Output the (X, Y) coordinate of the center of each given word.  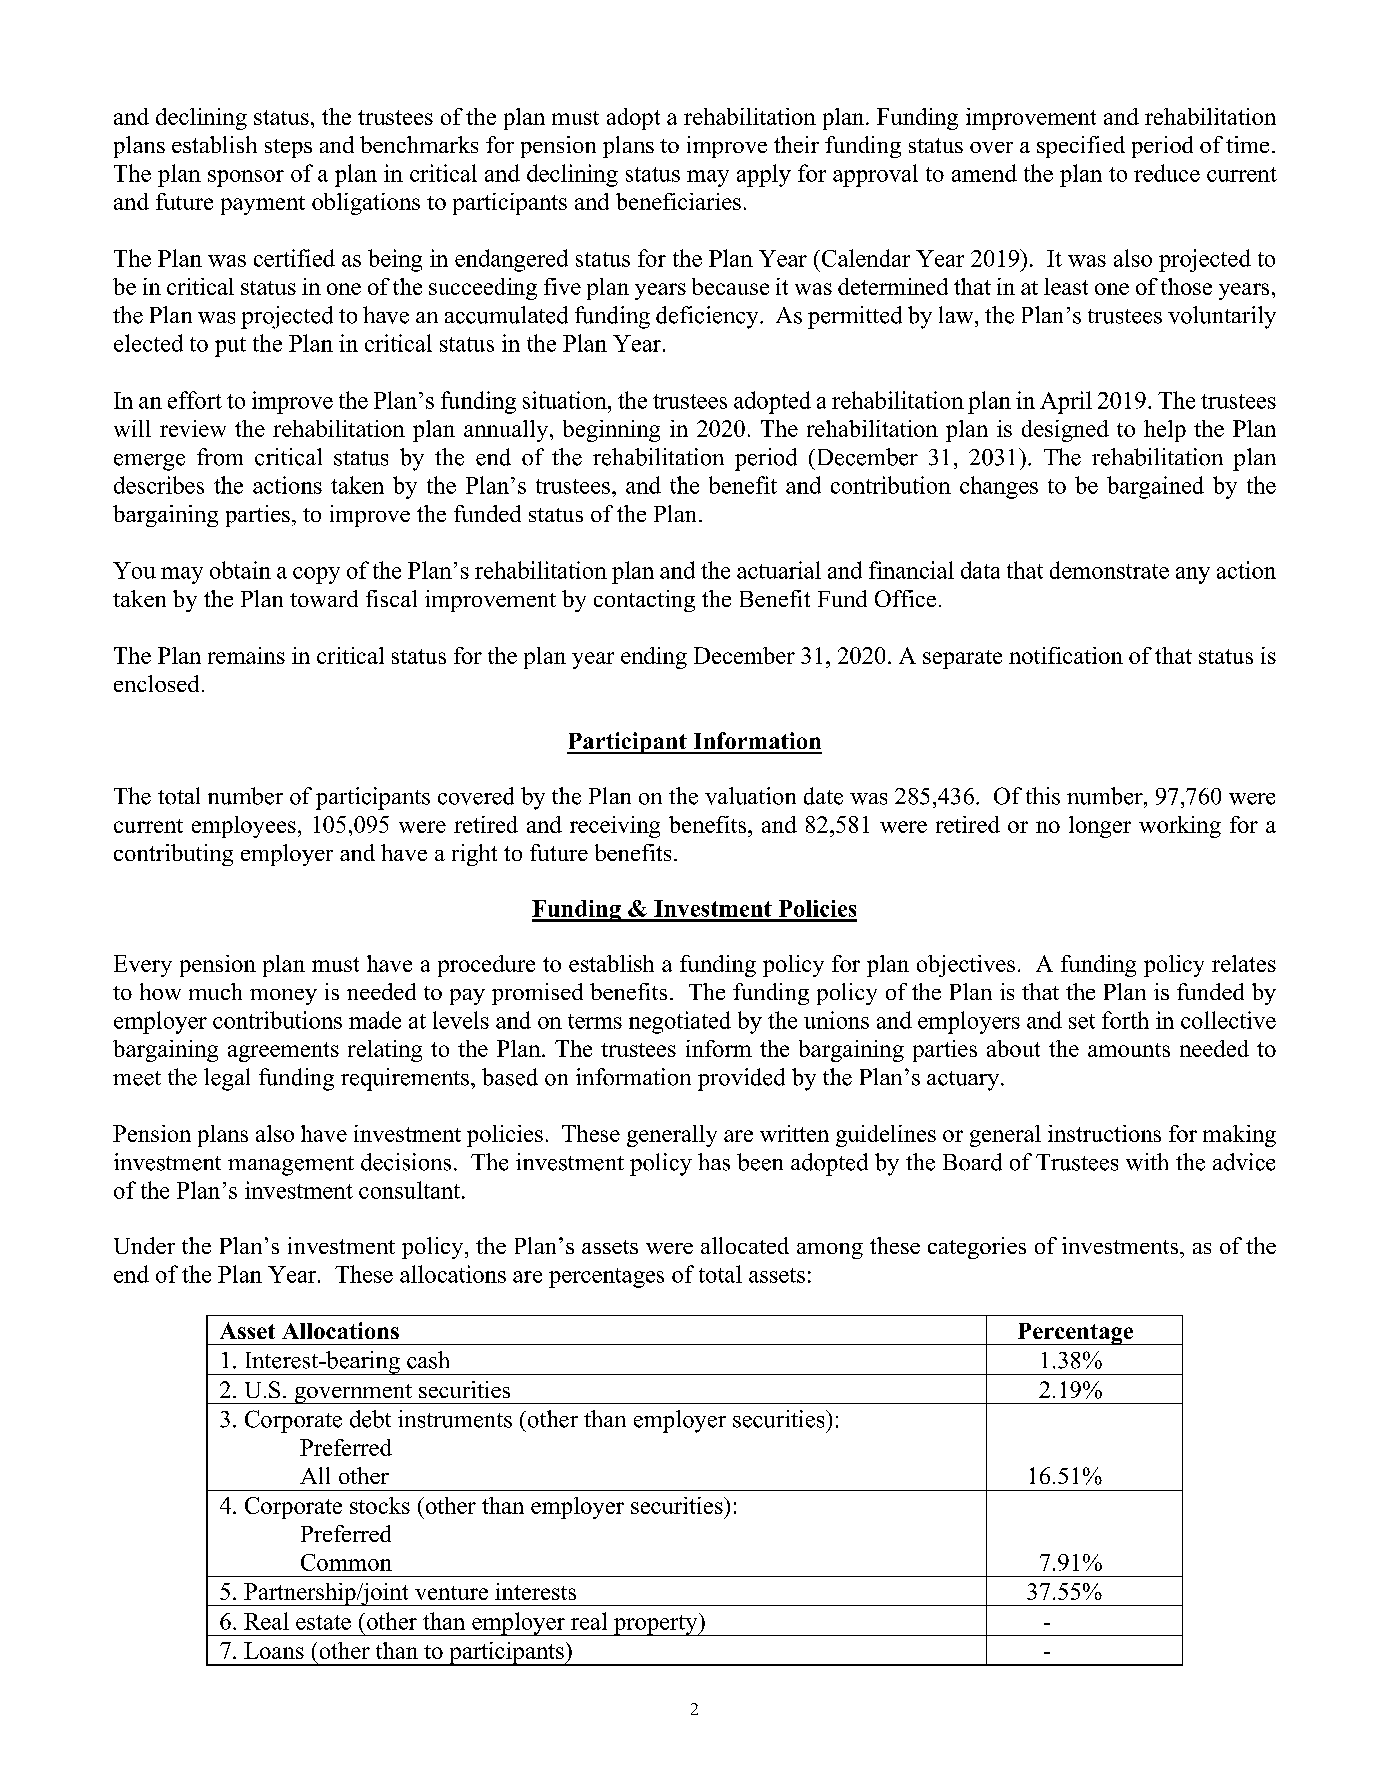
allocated (745, 1245)
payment (263, 205)
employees (244, 827)
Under (144, 1245)
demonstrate (1109, 570)
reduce (1167, 173)
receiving (615, 827)
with (1147, 1162)
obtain (240, 570)
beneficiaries (678, 201)
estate (323, 1622)
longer (1100, 827)
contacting (644, 601)
